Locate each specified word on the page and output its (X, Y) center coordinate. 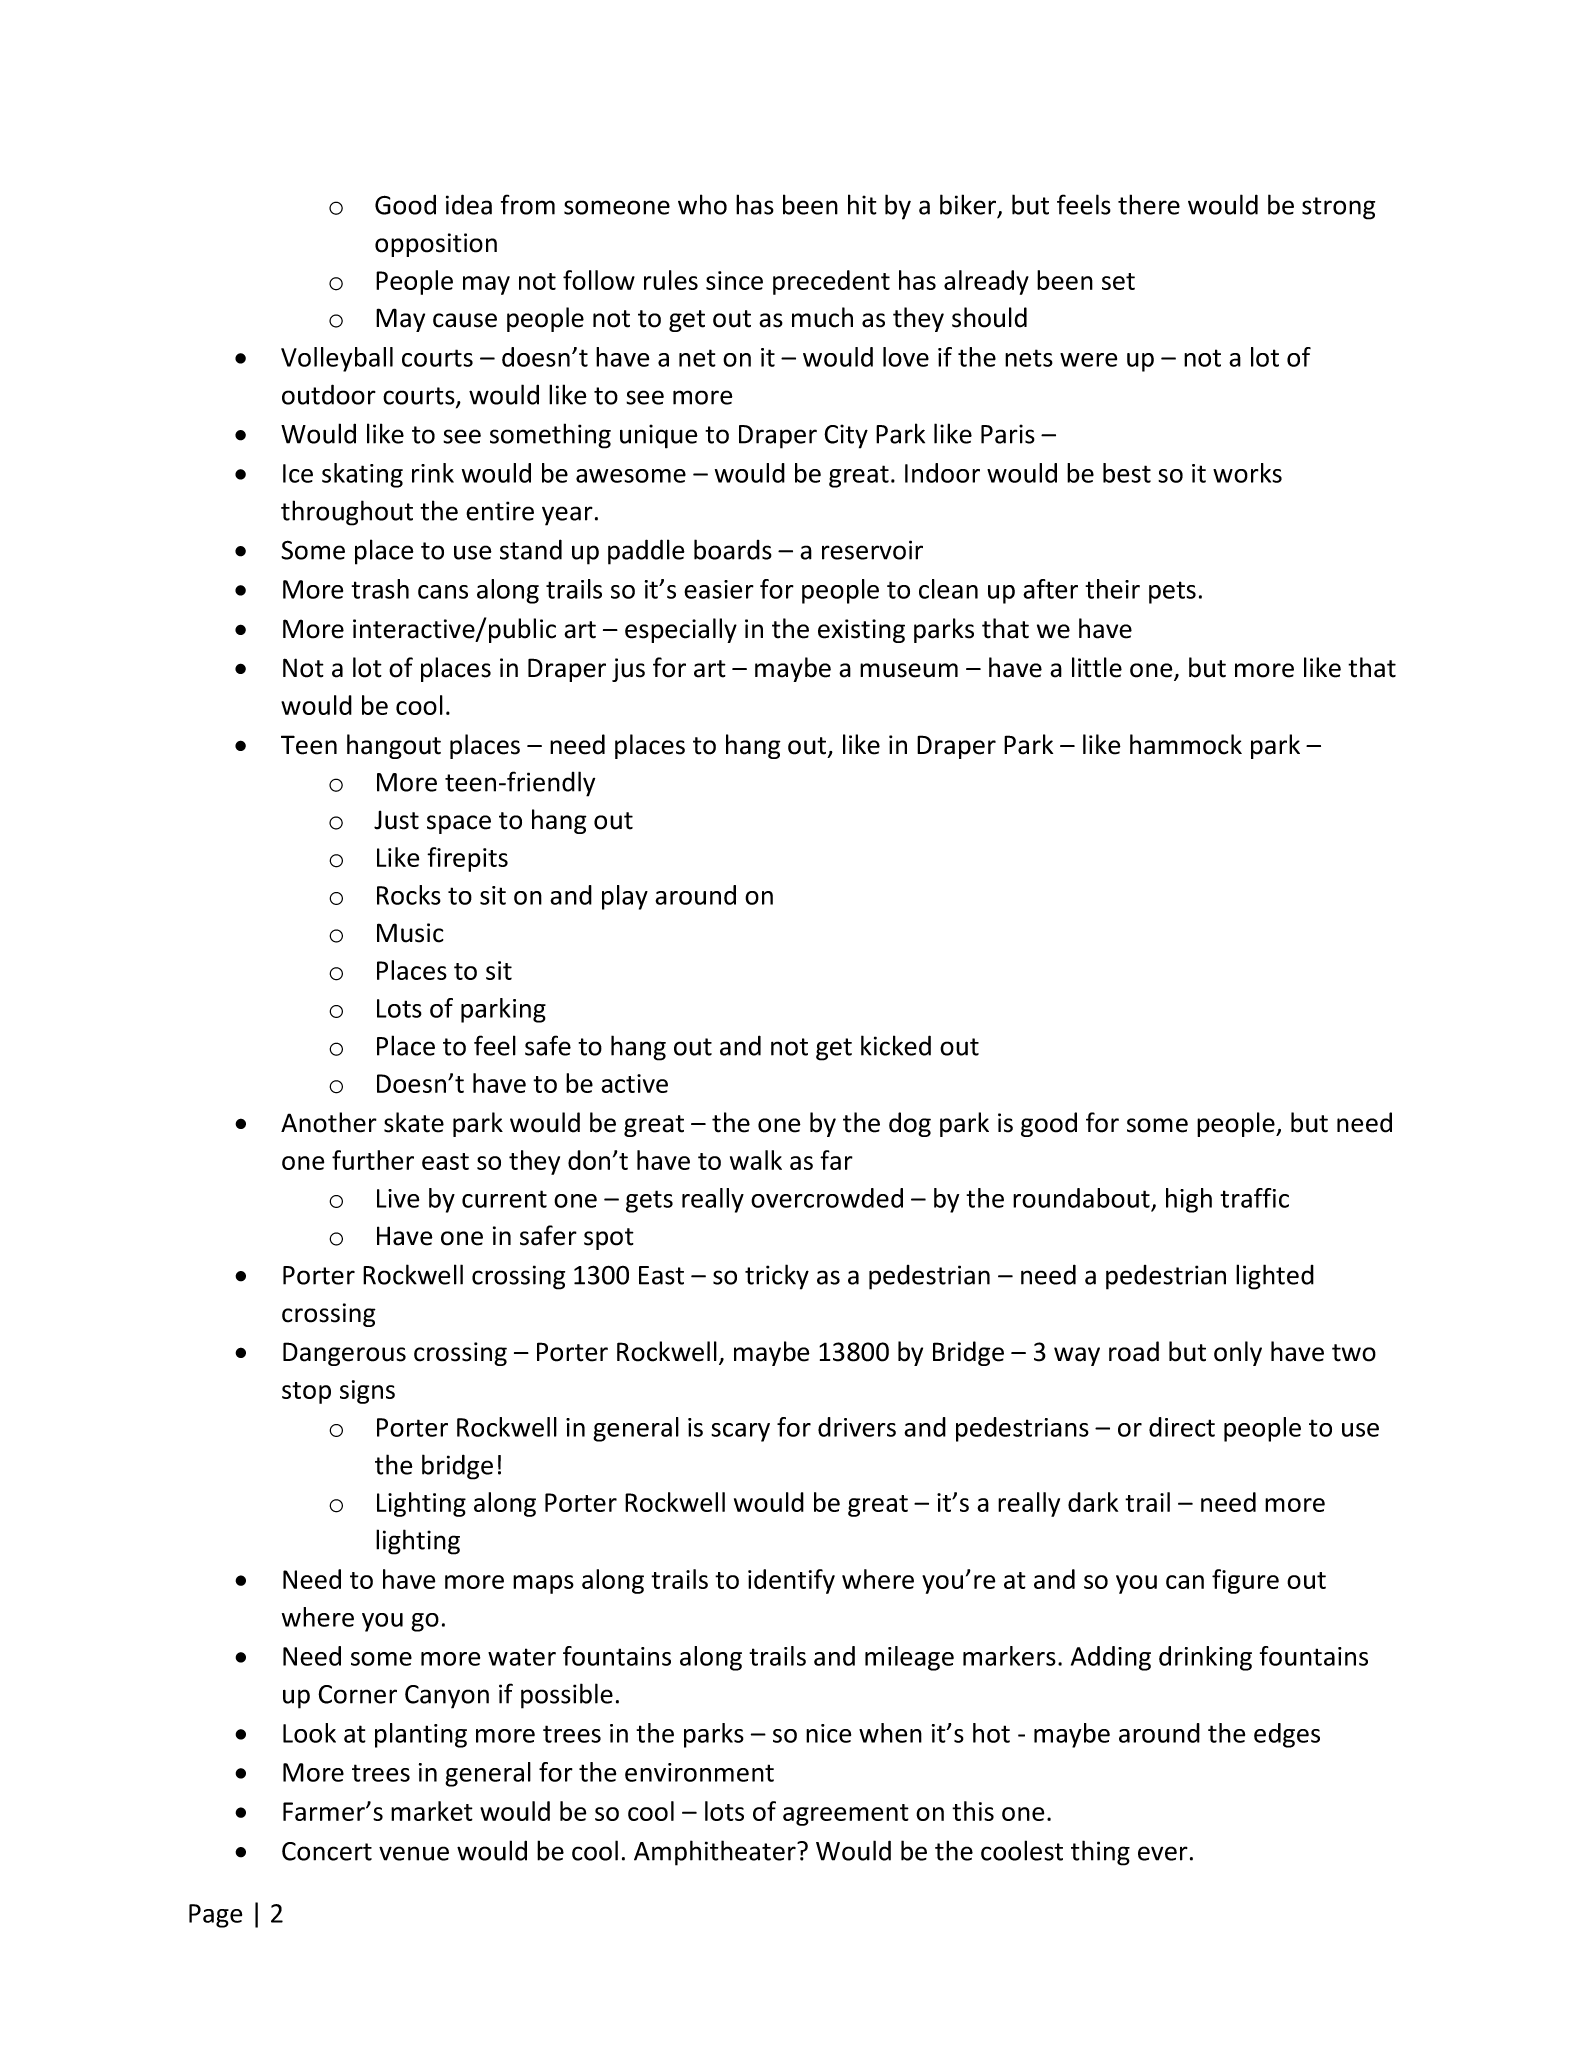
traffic (1254, 1198)
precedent (831, 282)
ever (1163, 1853)
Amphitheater (716, 1853)
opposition (436, 245)
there (1149, 204)
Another (329, 1122)
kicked (896, 1045)
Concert (327, 1851)
